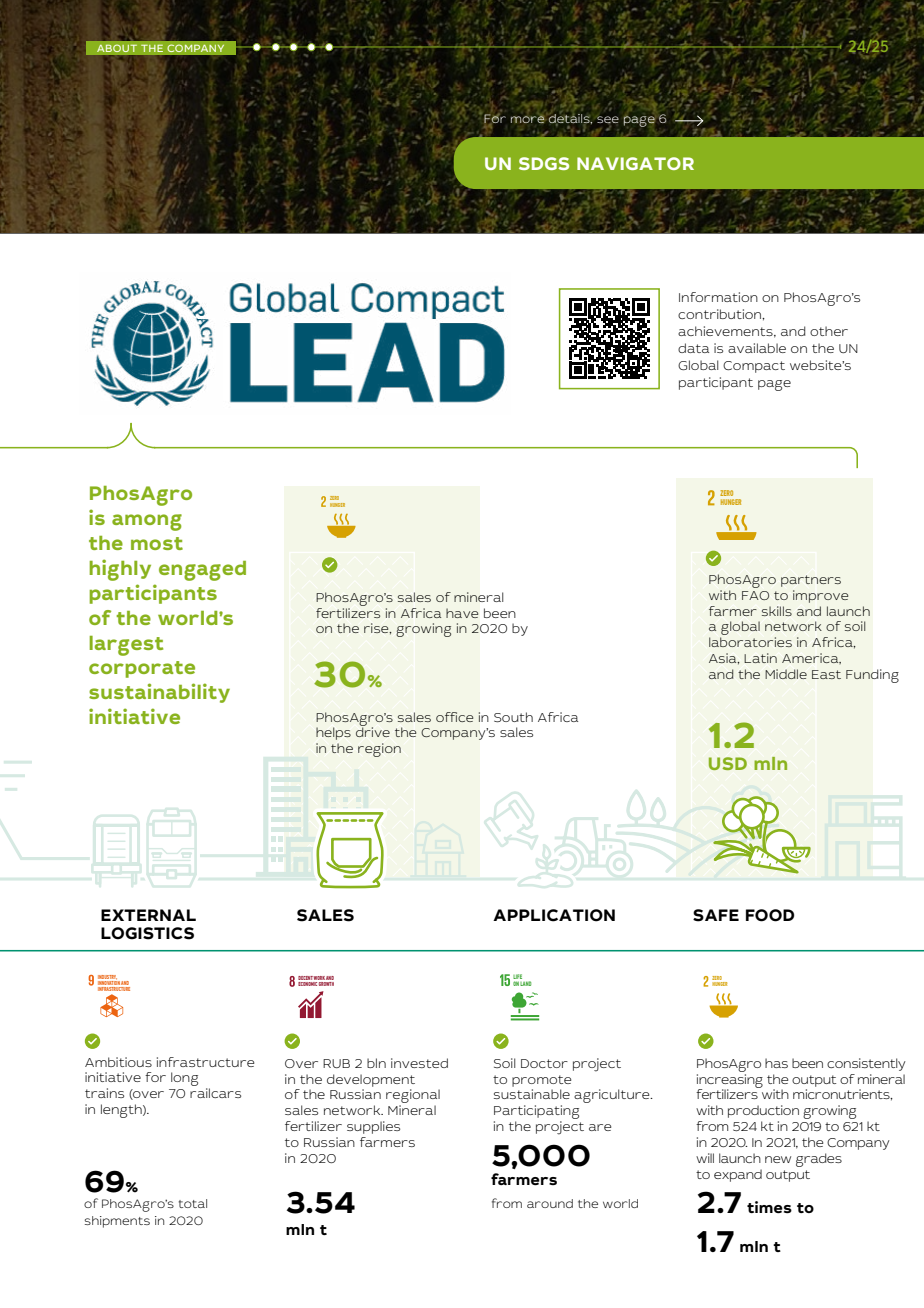 The width and height of the screenshot is (924, 1308). What do you see at coordinates (769, 1207) in the screenshot?
I see `times` at bounding box center [769, 1207].
